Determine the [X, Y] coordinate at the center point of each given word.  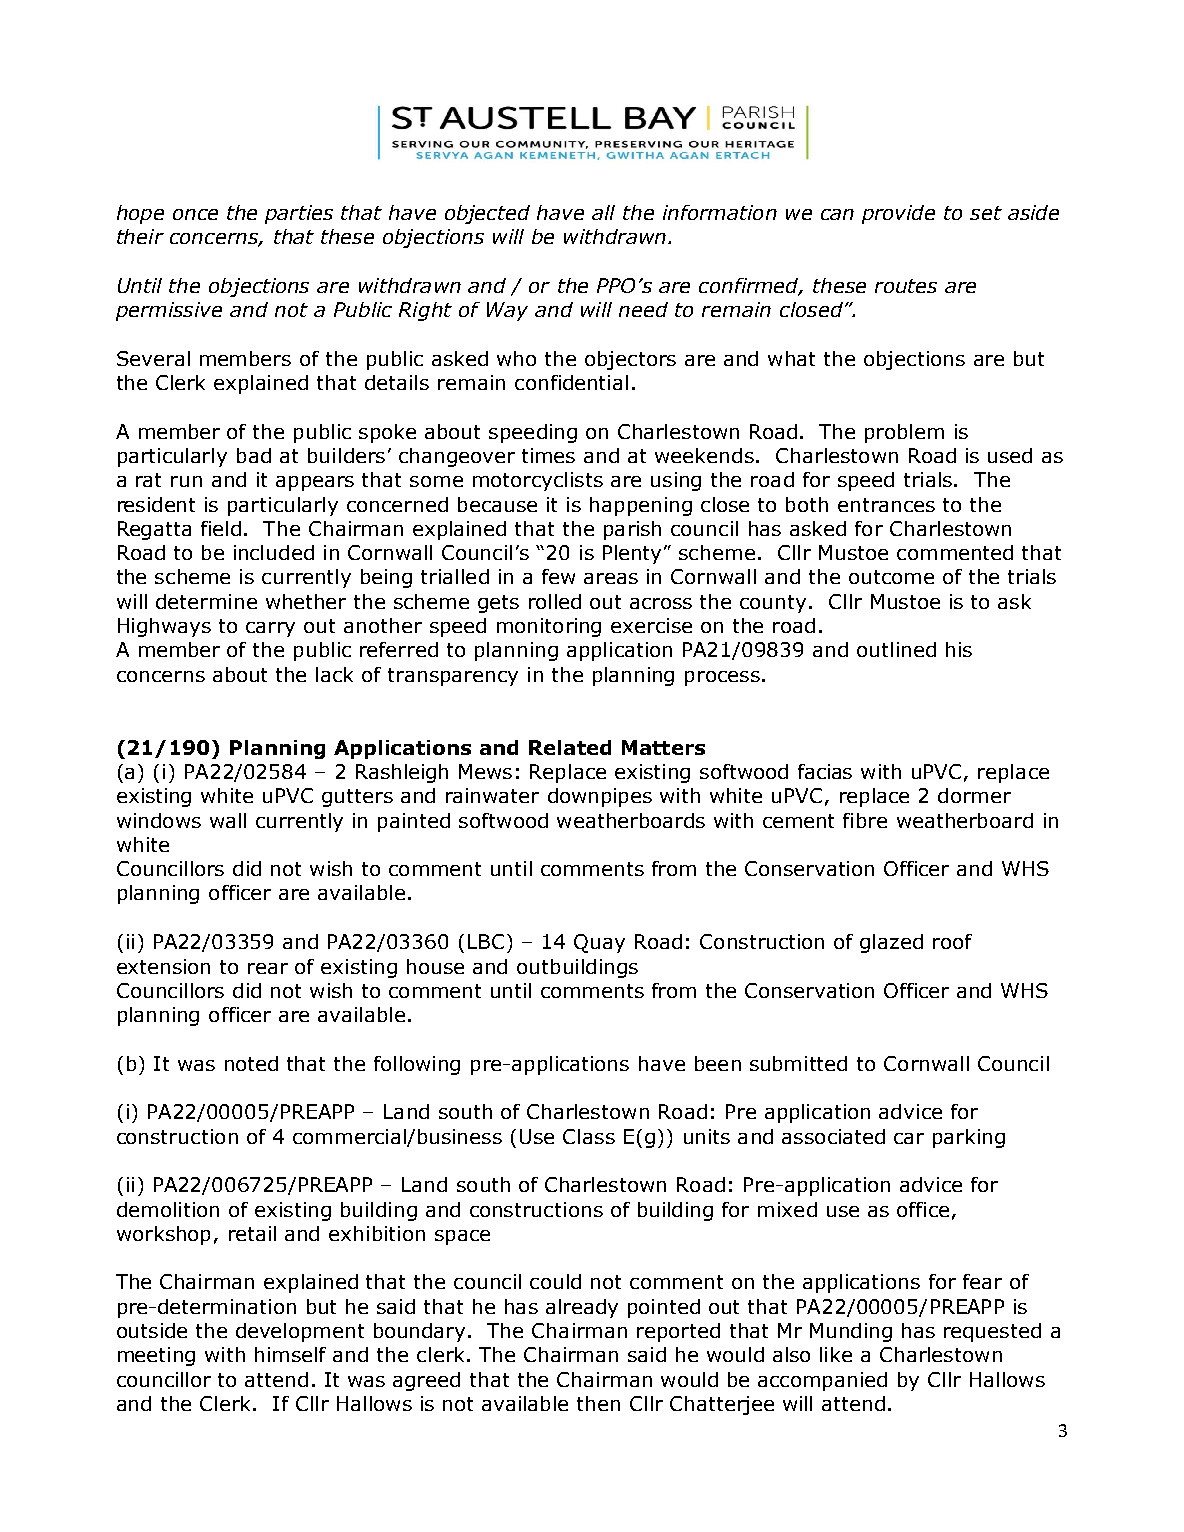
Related [570, 747]
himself [290, 1354]
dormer [974, 795]
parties [299, 214]
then [598, 1403]
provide [898, 214]
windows [159, 820]
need [643, 309]
